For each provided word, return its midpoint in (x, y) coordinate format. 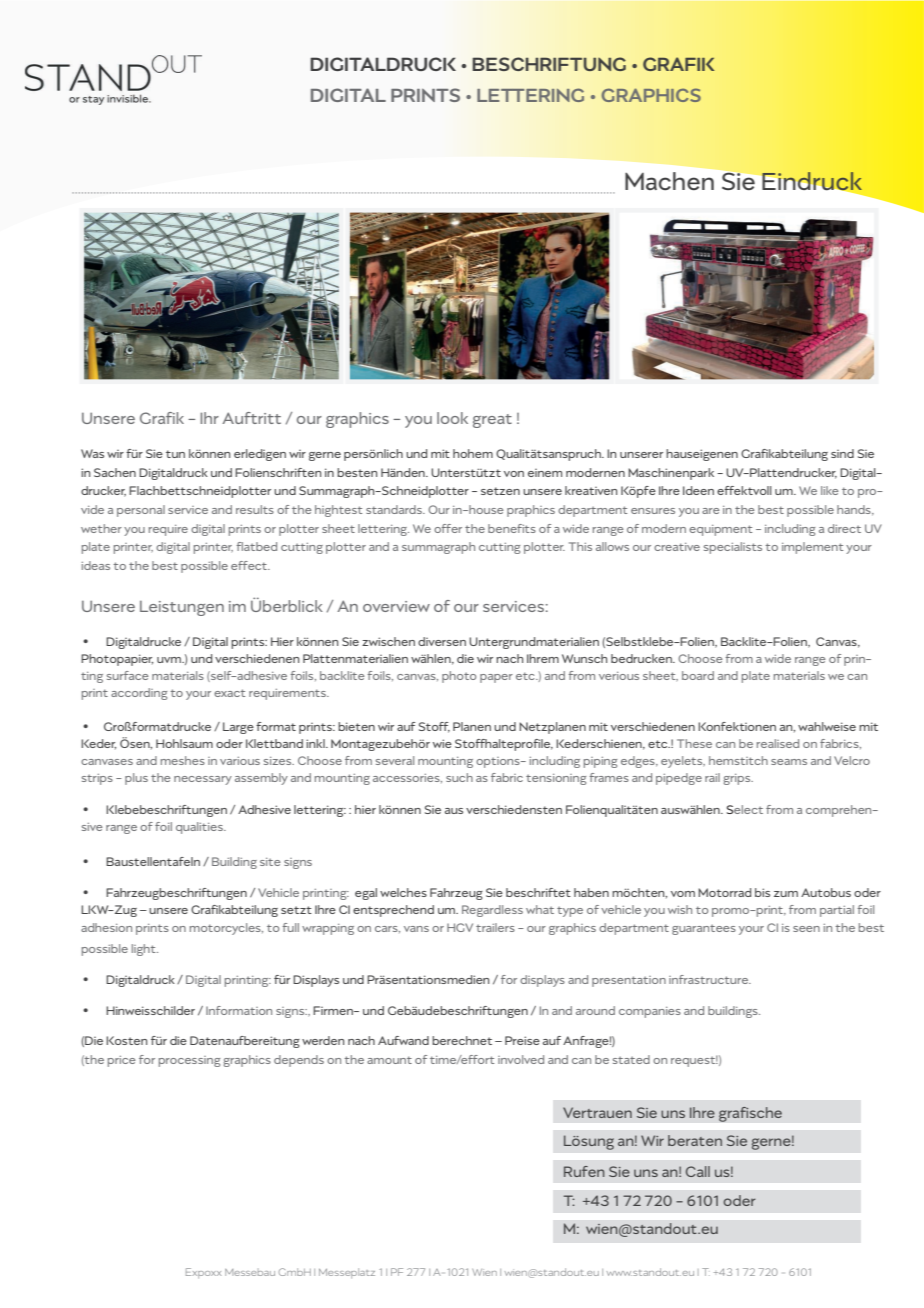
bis (762, 892)
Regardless (492, 911)
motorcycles (226, 929)
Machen (669, 181)
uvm (170, 660)
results (255, 509)
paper (496, 678)
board (698, 675)
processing (189, 1061)
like (830, 490)
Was (92, 453)
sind (842, 453)
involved (521, 1059)
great (492, 421)
